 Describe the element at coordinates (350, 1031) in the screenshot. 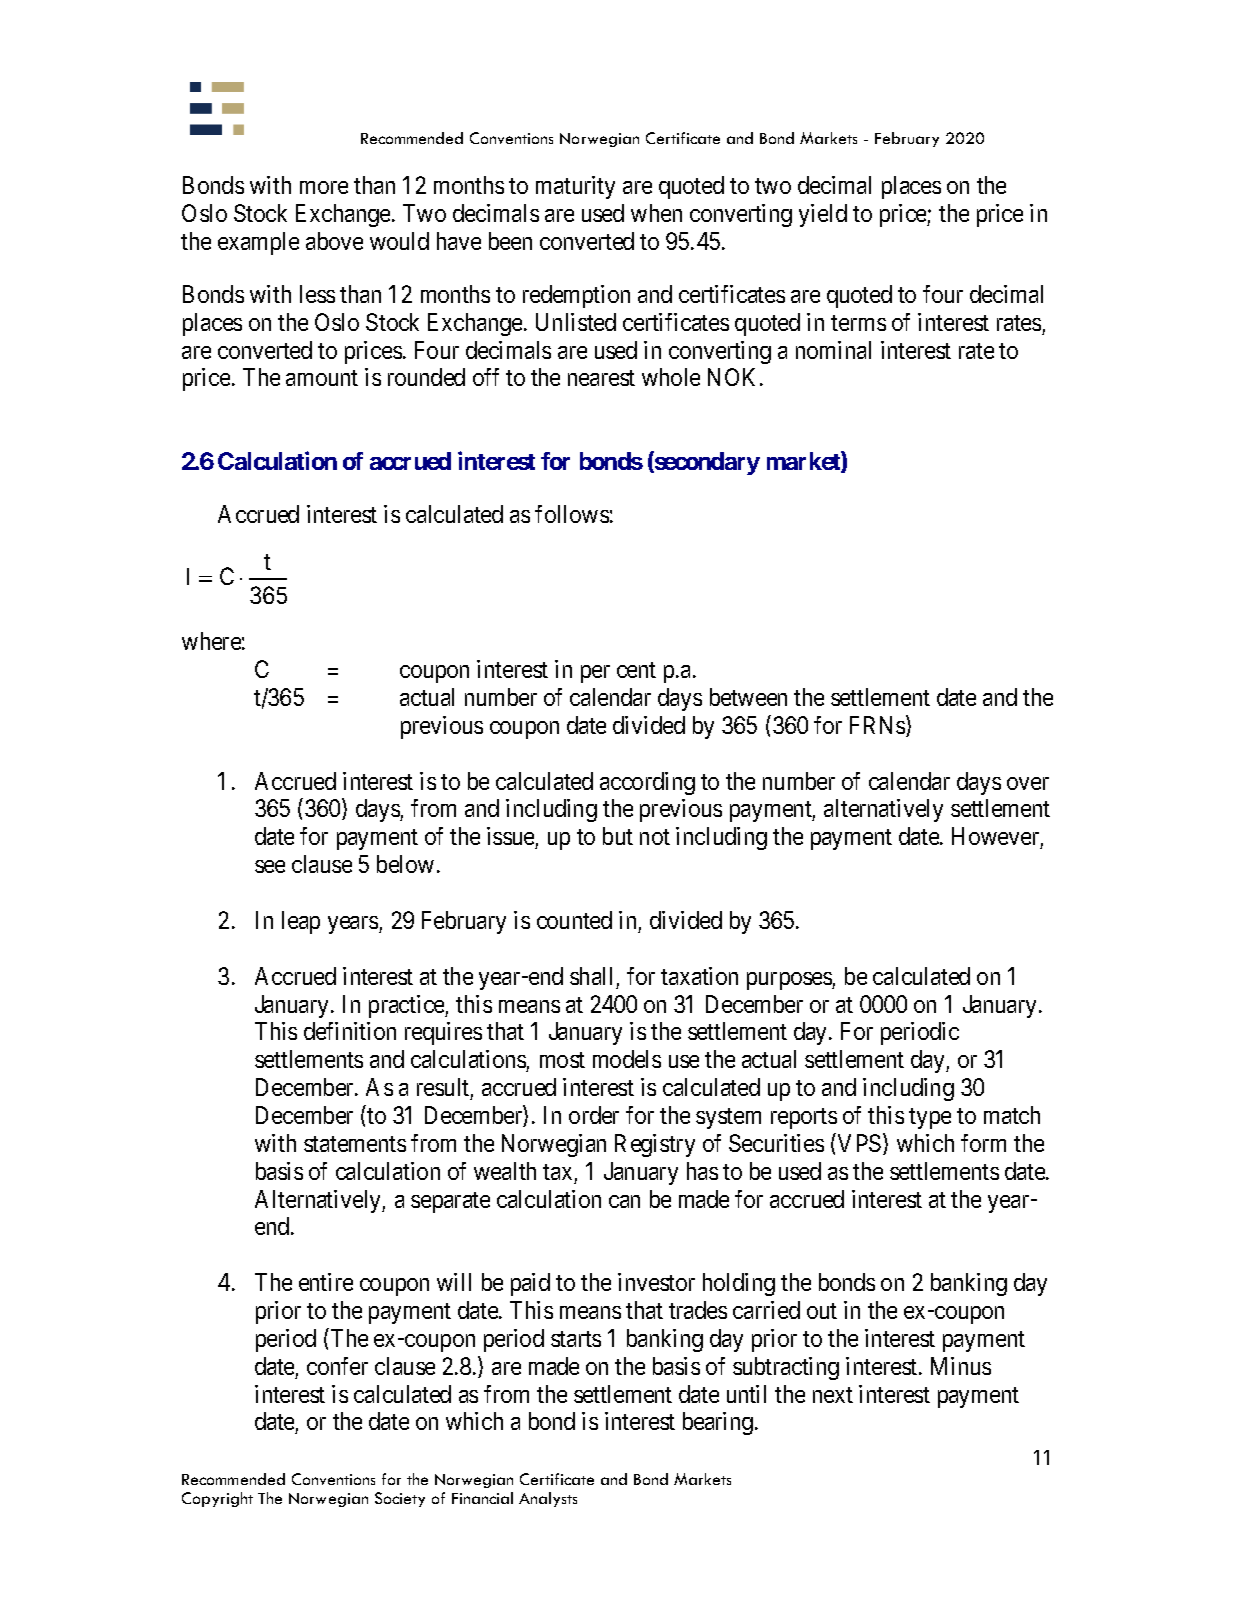

I see `definition` at that location.
